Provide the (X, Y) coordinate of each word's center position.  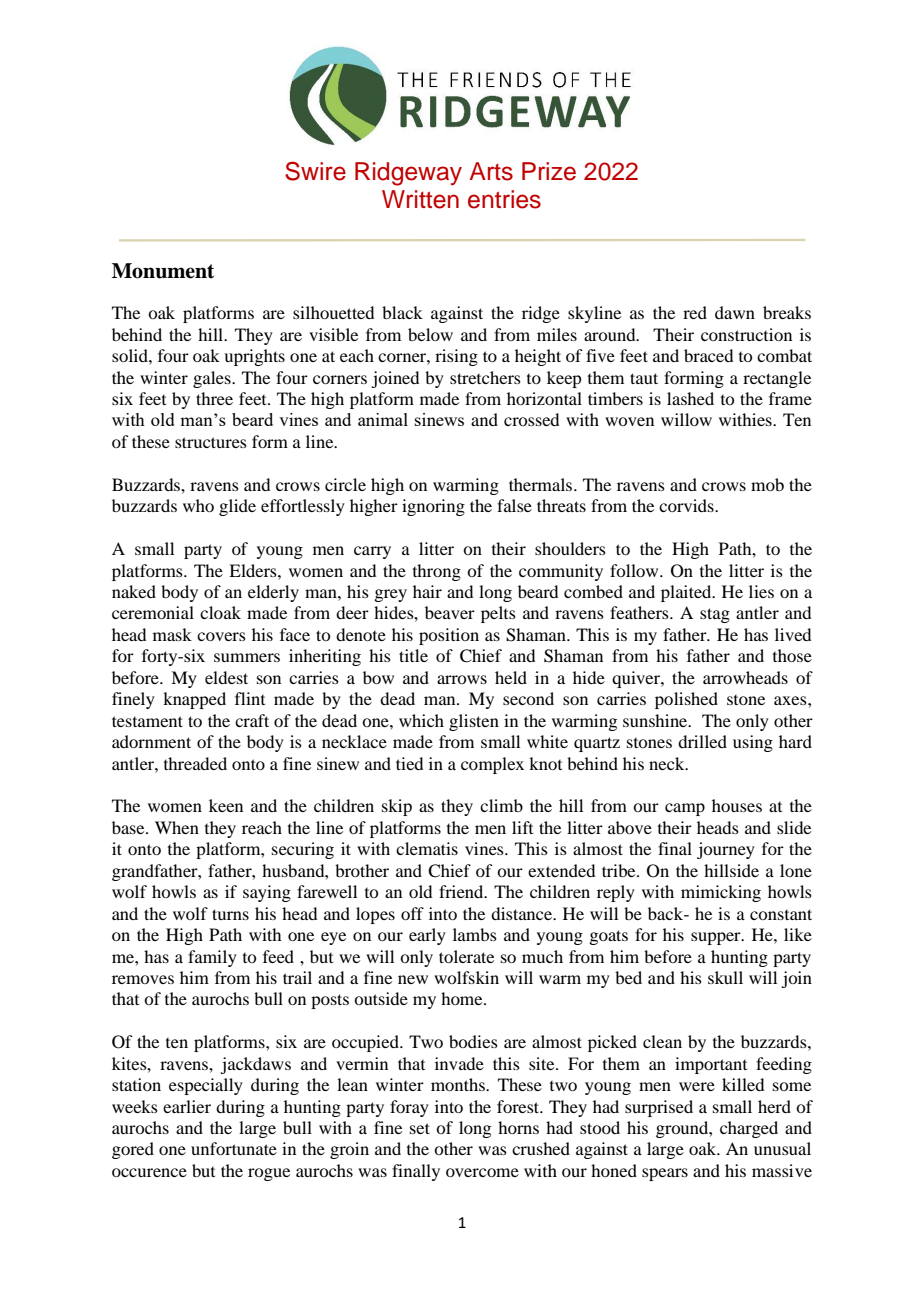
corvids (687, 505)
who (198, 505)
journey (726, 850)
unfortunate (234, 1148)
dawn (735, 312)
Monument (163, 271)
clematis (427, 848)
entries (504, 199)
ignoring (433, 507)
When (177, 827)
